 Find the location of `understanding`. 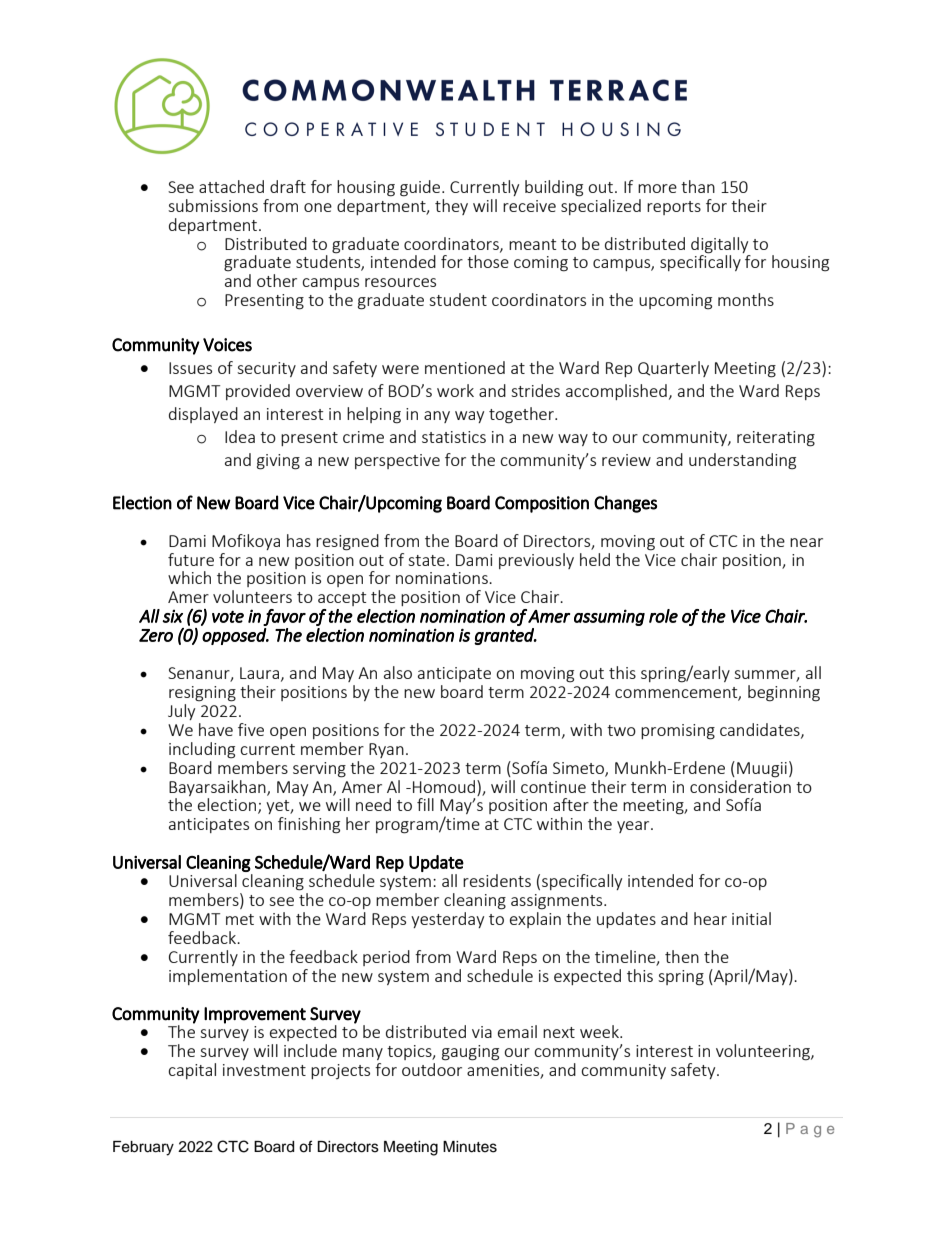

understanding is located at coordinates (742, 461).
